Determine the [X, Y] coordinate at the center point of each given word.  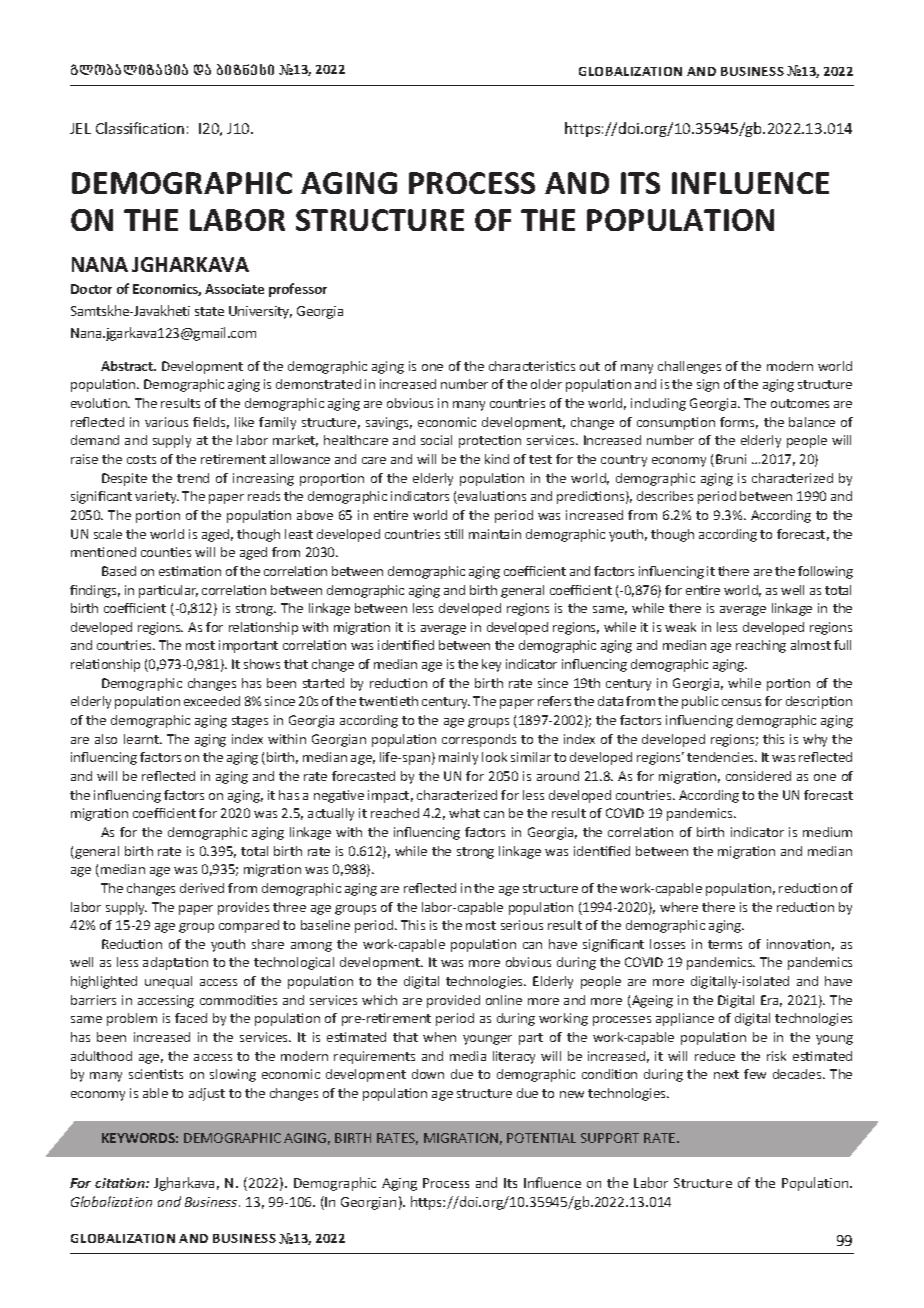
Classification [140, 128]
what [464, 813]
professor [298, 290]
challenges [689, 367]
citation [121, 1183]
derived [202, 888]
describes [665, 496]
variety [157, 497]
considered [758, 776]
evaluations [491, 497]
